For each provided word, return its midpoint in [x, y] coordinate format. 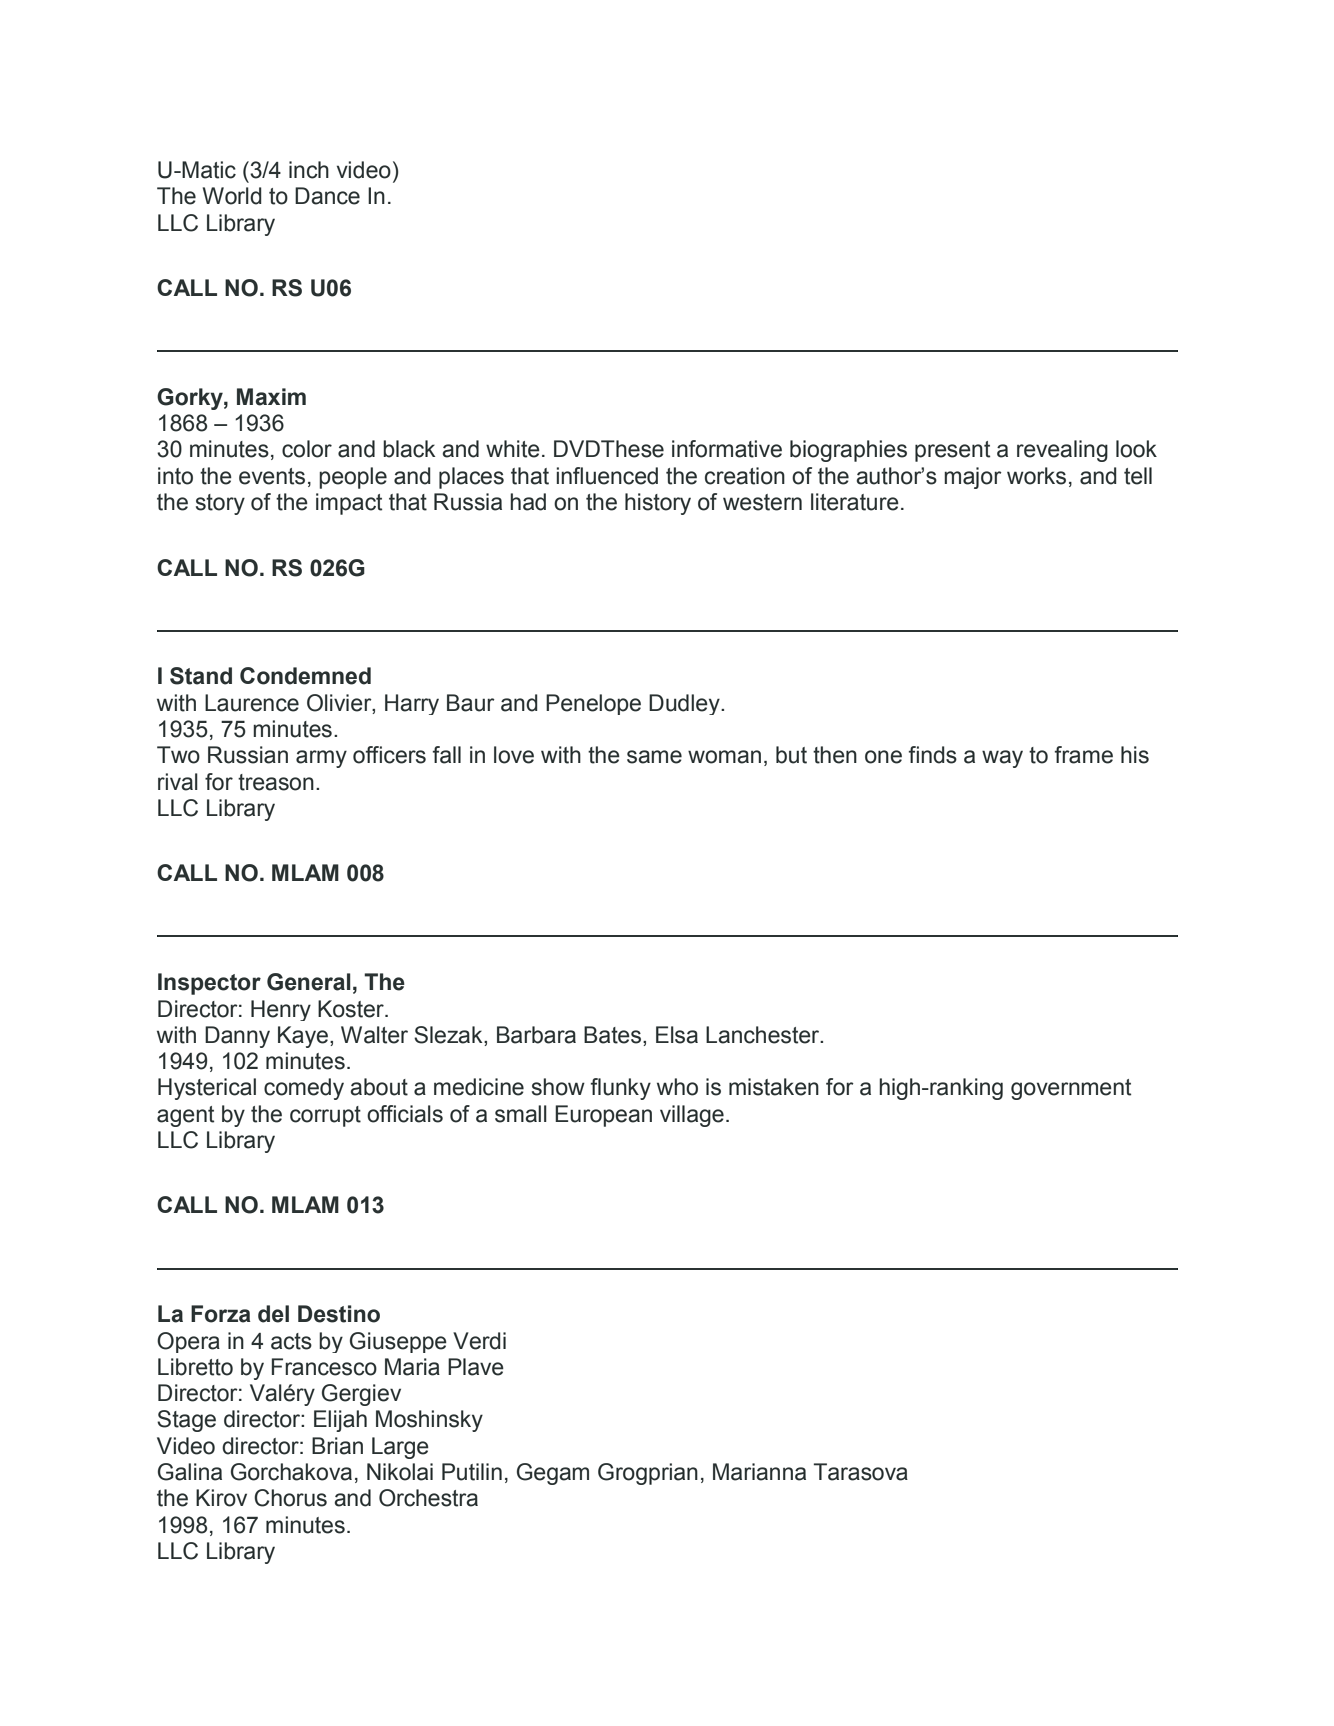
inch [309, 170]
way [1002, 759]
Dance [327, 196]
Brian [337, 1446]
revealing [1062, 451]
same [654, 757]
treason [276, 782]
